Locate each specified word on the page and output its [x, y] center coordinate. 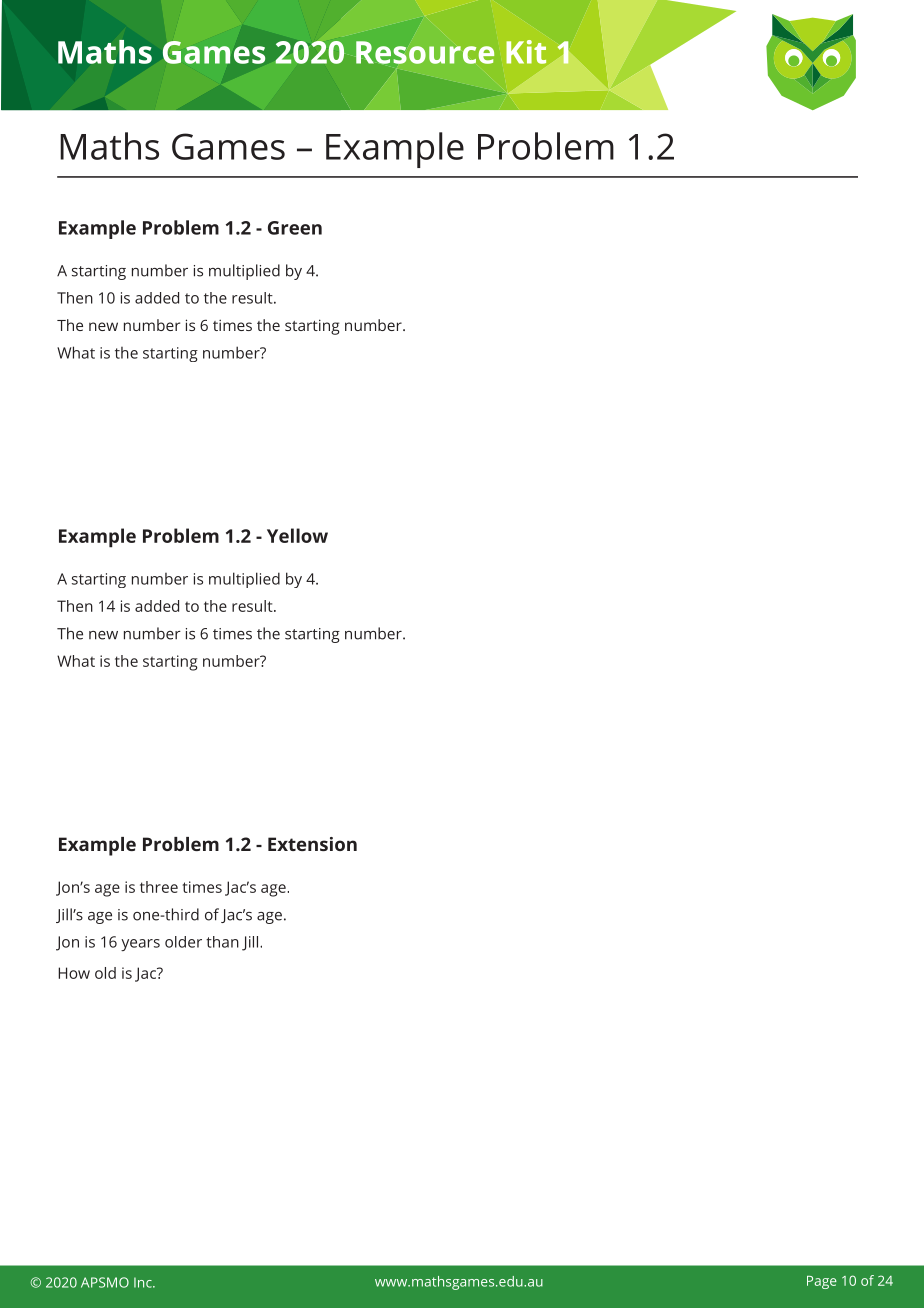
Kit [526, 52]
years [140, 945]
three [159, 887]
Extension [312, 844]
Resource [425, 52]
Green [295, 228]
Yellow [297, 535]
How [74, 973]
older [183, 942]
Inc [144, 1282]
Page [822, 1282]
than [222, 942]
